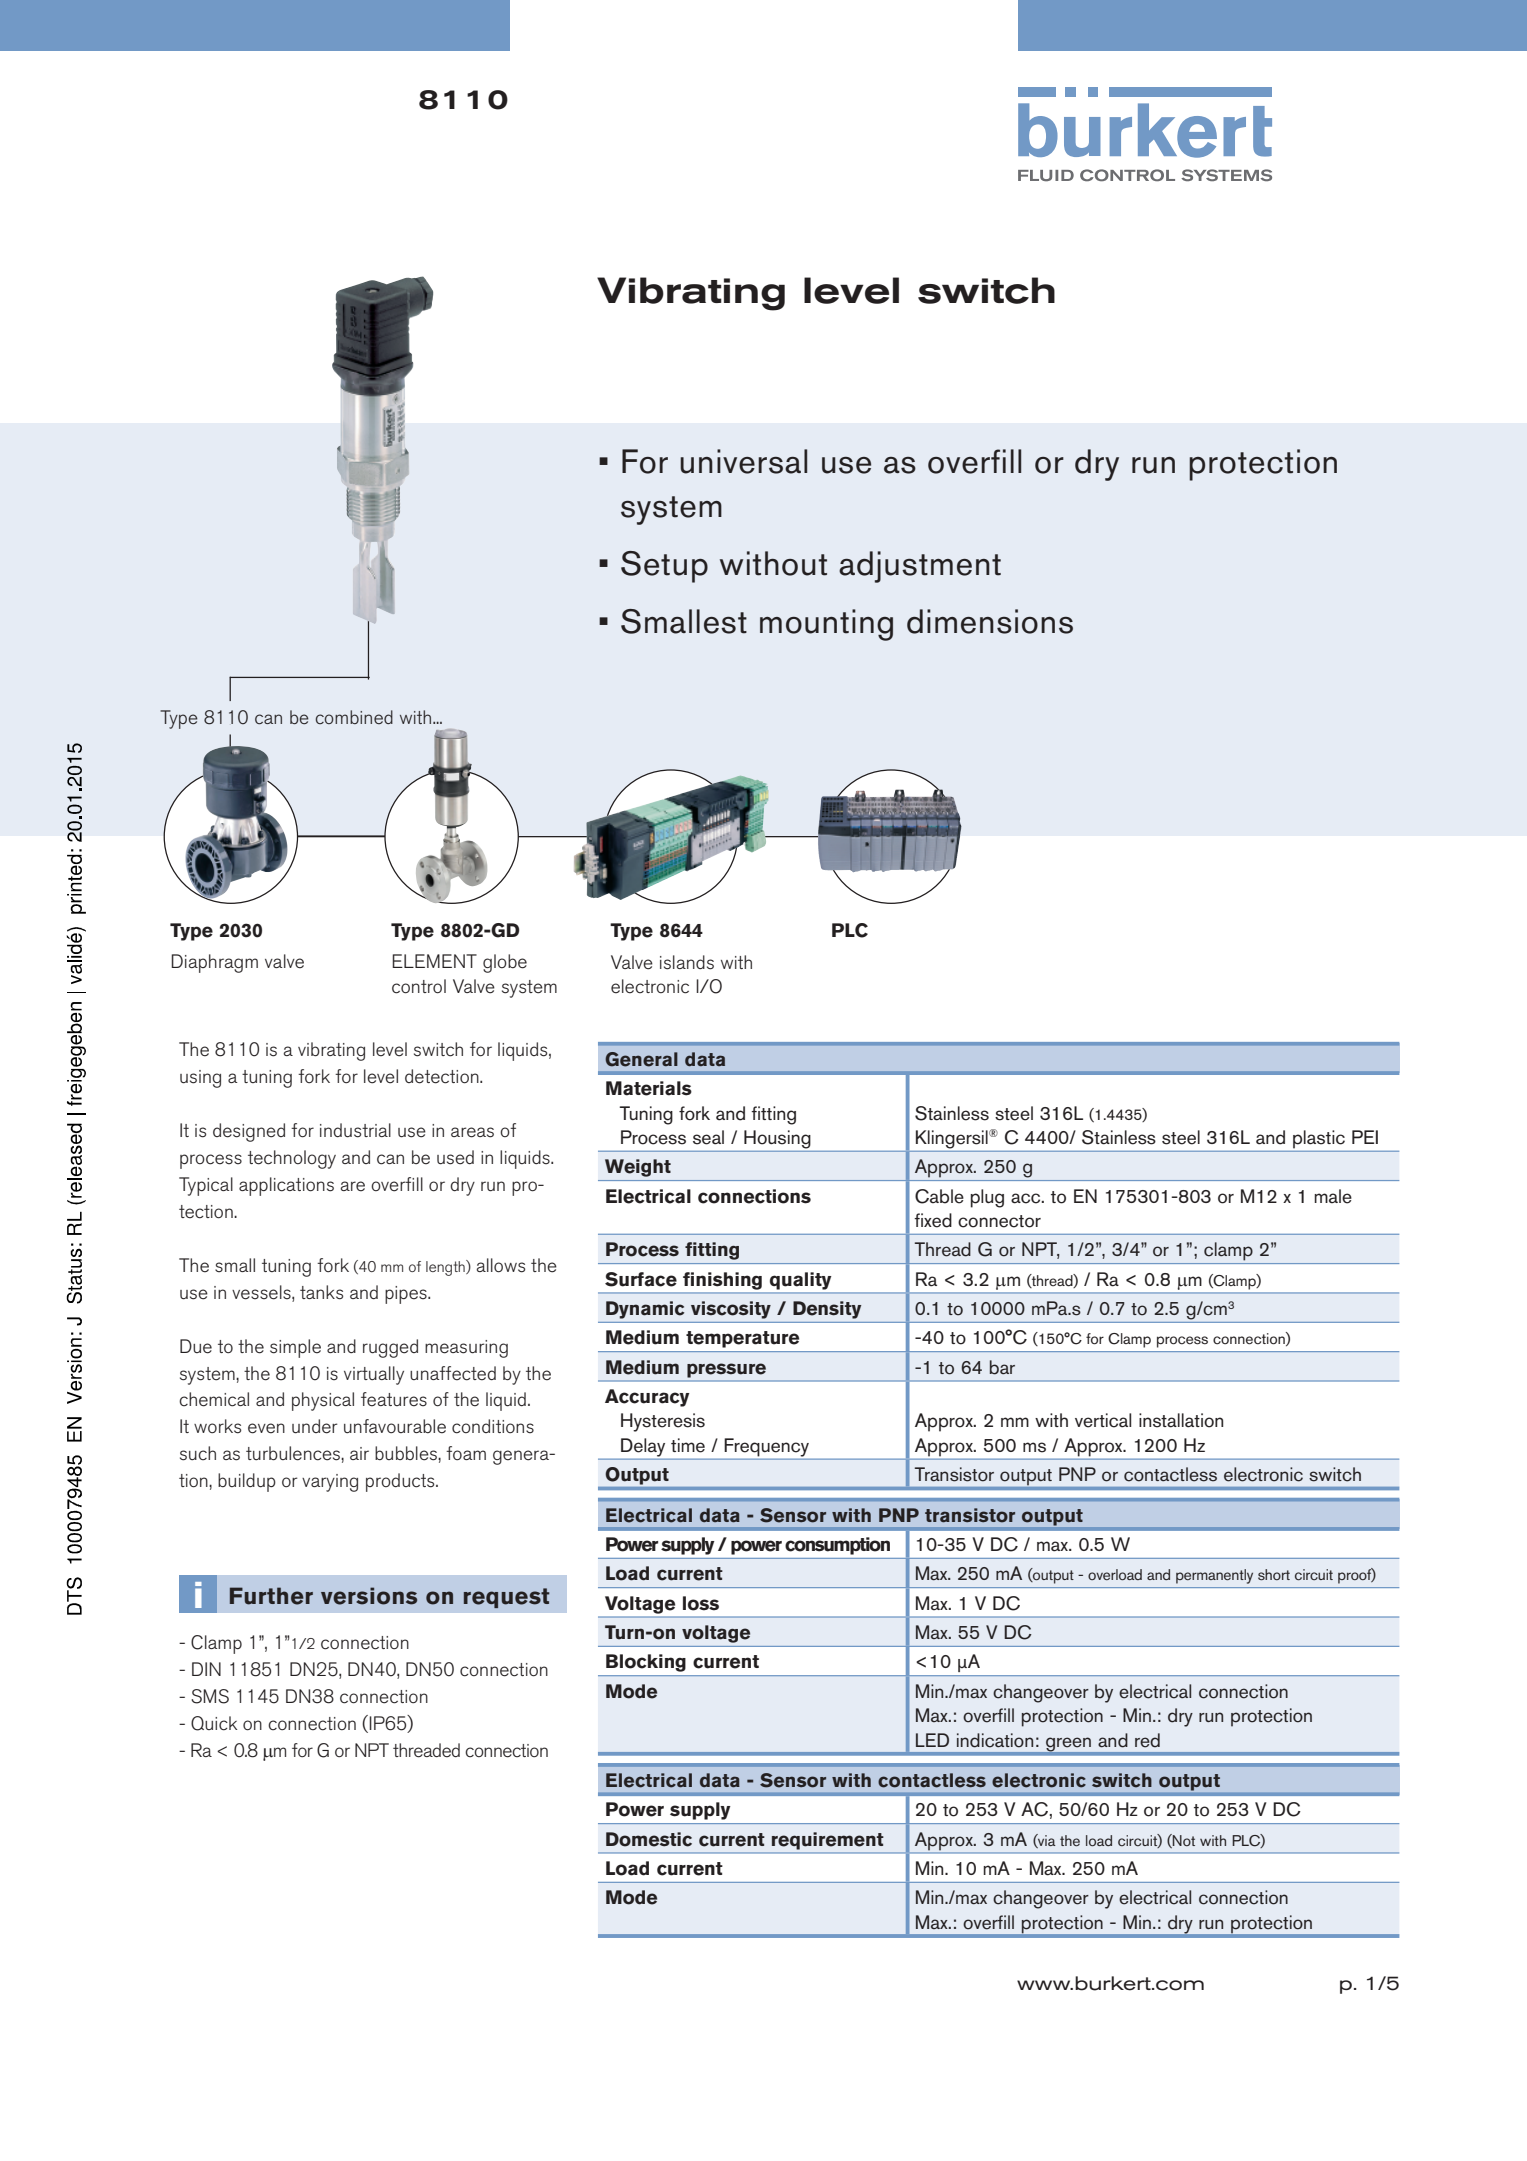  I want to click on Quick, so click(214, 1723).
